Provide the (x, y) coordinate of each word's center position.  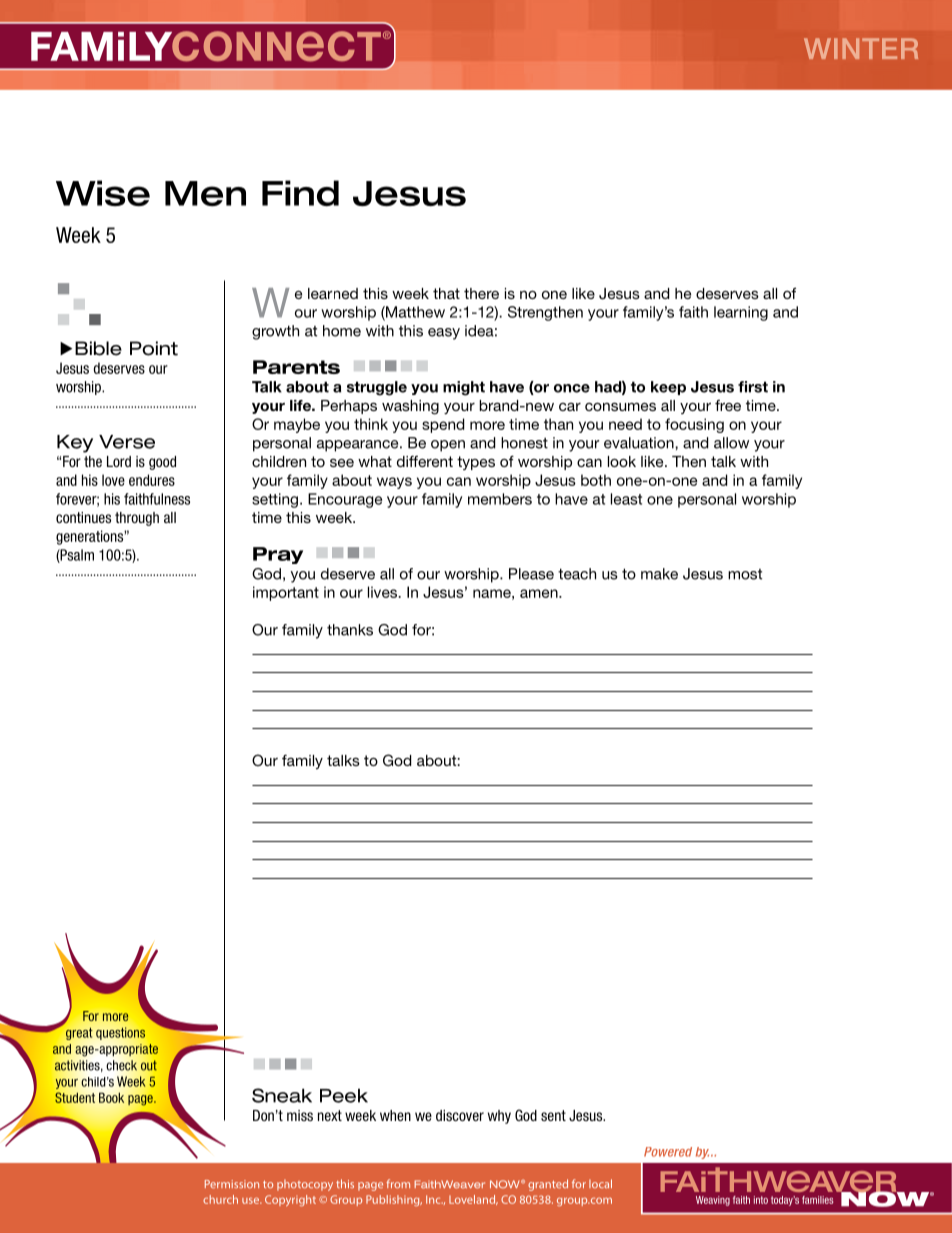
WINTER (861, 48)
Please (531, 574)
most (745, 574)
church (220, 1199)
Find (300, 193)
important (286, 593)
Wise (103, 193)
